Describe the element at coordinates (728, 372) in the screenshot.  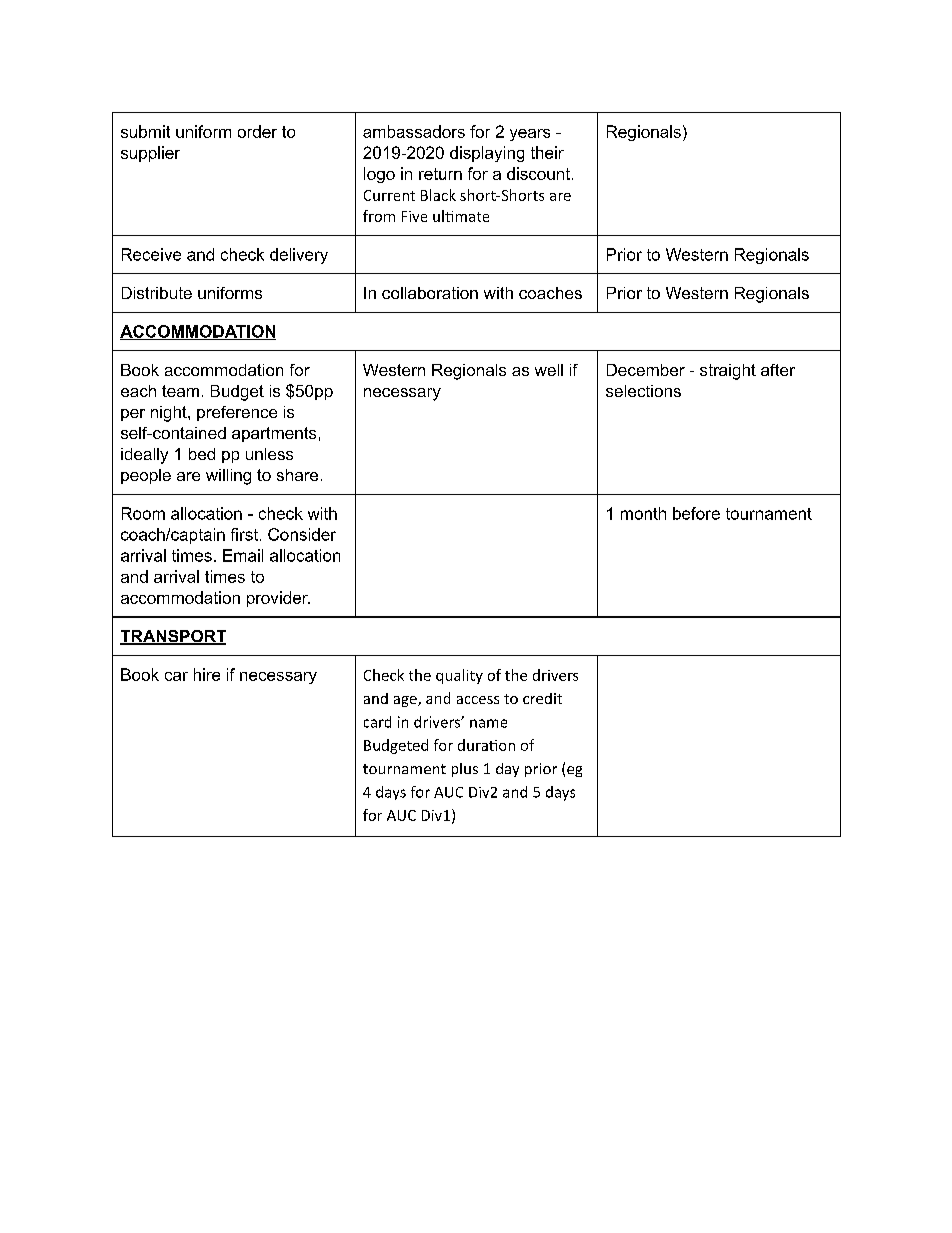
I see `straight` at that location.
